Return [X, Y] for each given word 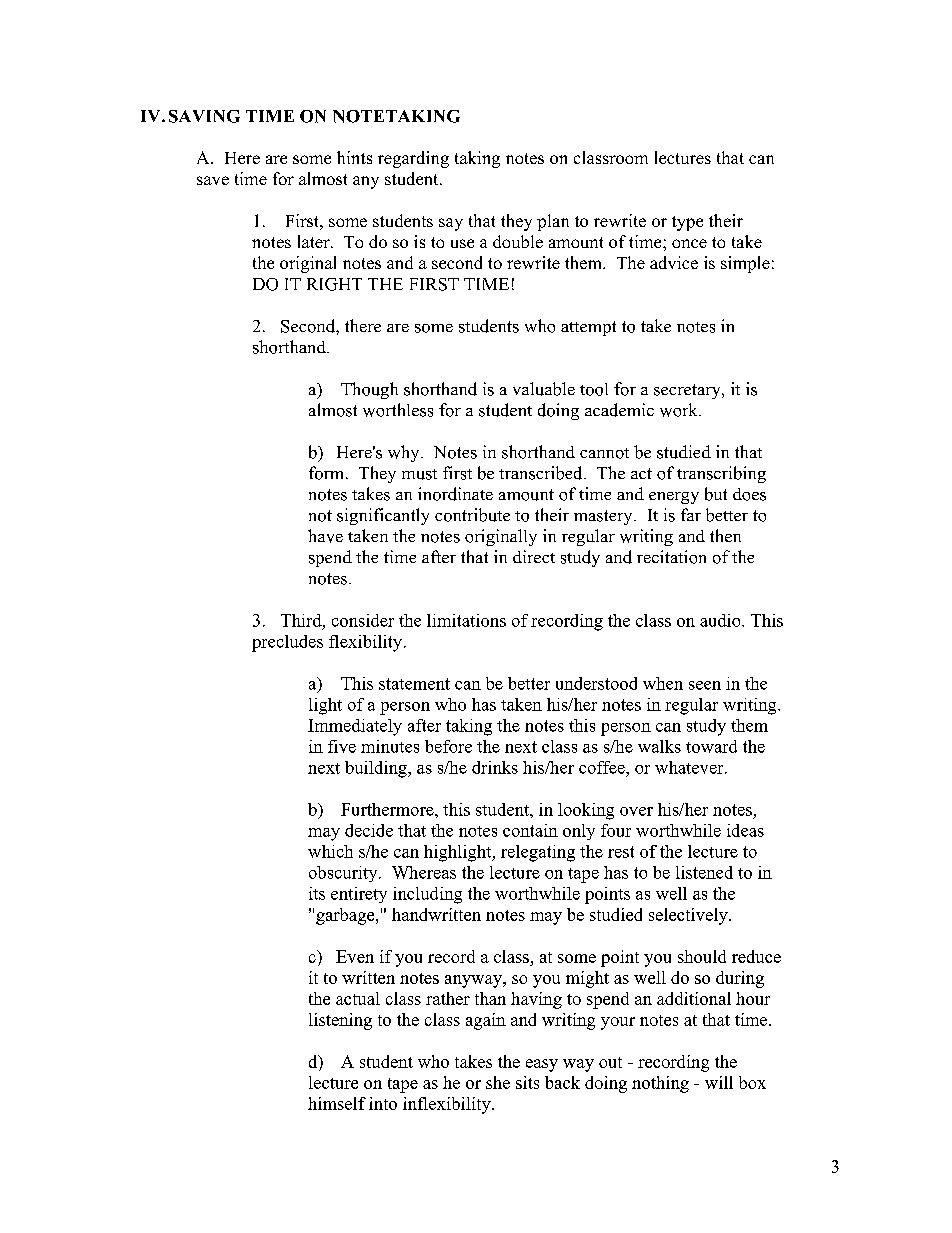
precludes [287, 643]
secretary [688, 391]
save [213, 180]
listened [704, 872]
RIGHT [334, 284]
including [427, 895]
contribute [472, 515]
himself [337, 1103]
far [691, 514]
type [687, 223]
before [448, 746]
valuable [544, 389]
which [330, 851]
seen [705, 685]
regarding [413, 159]
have [325, 536]
